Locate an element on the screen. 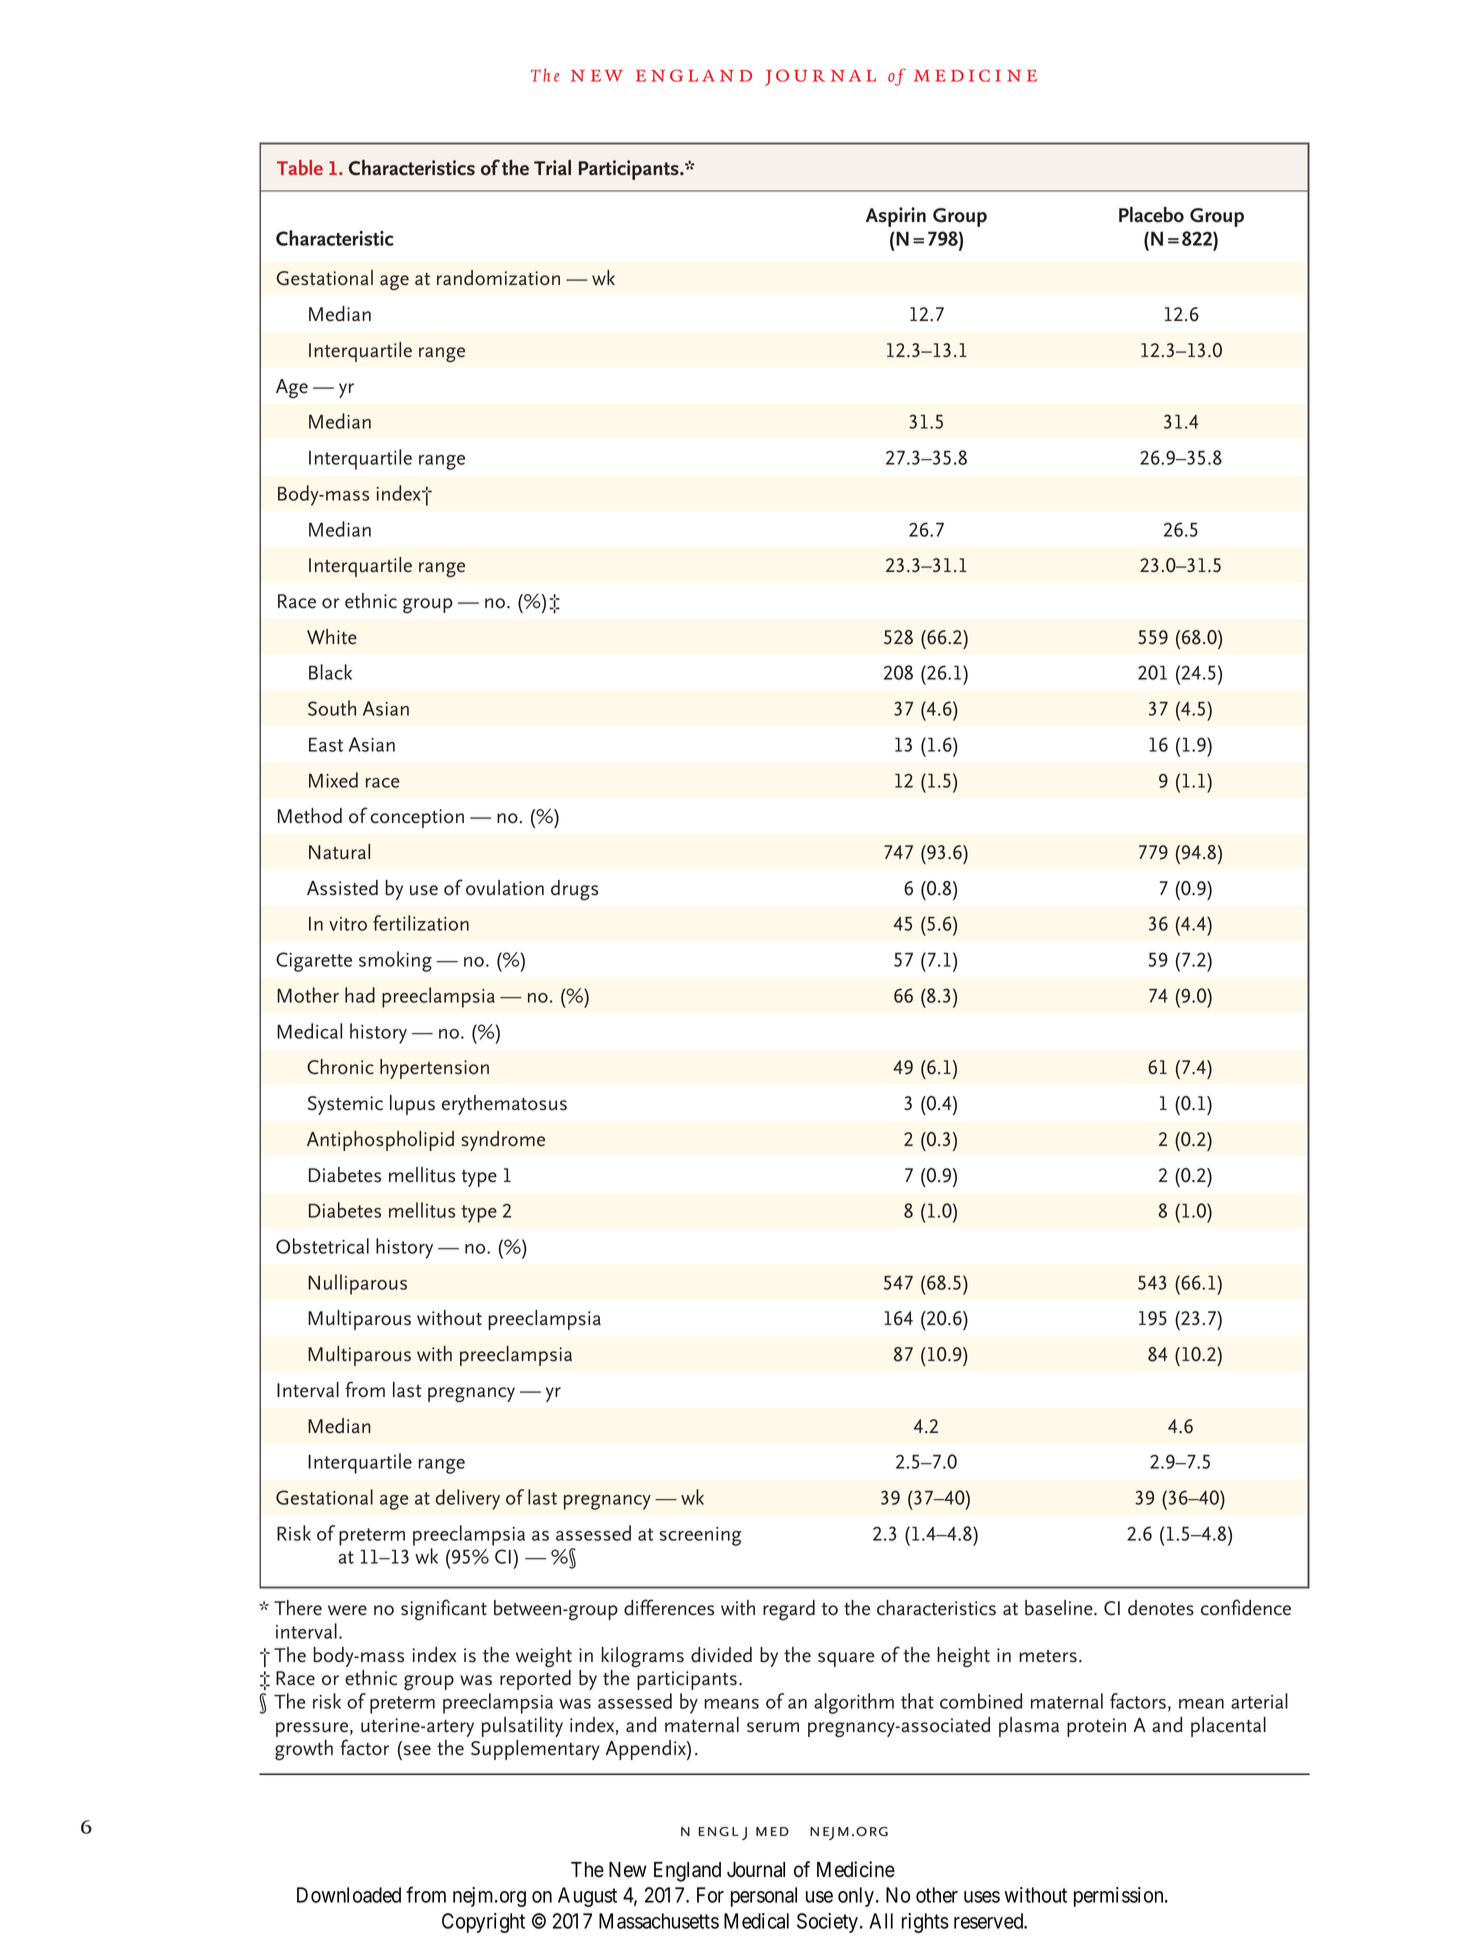  conception is located at coordinates (417, 818).
